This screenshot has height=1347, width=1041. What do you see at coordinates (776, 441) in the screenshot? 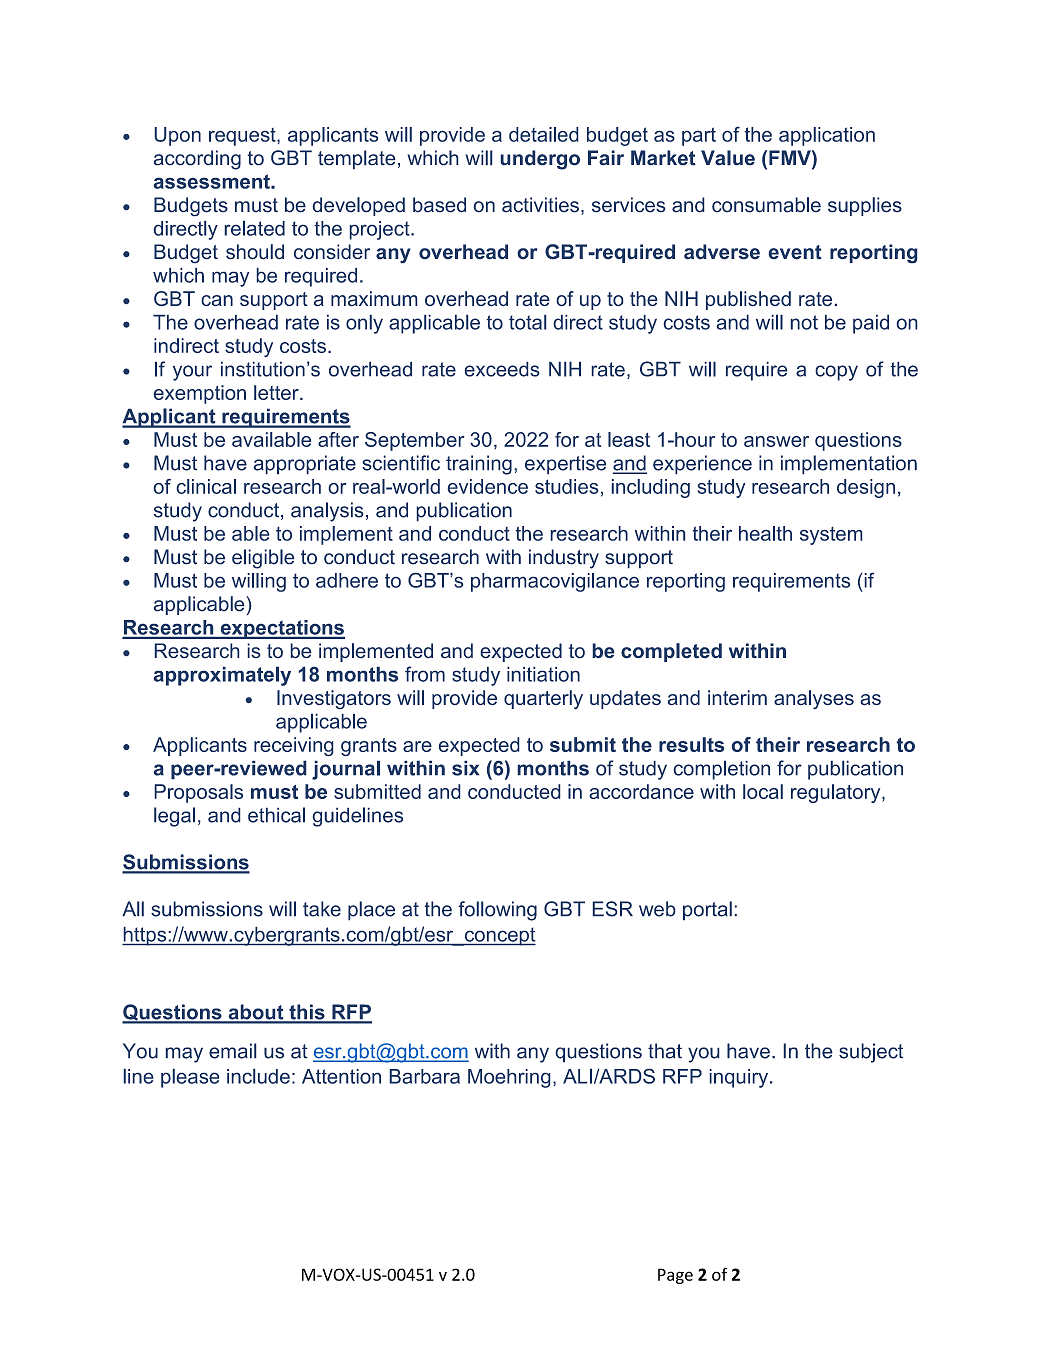
I see `answer` at bounding box center [776, 441].
